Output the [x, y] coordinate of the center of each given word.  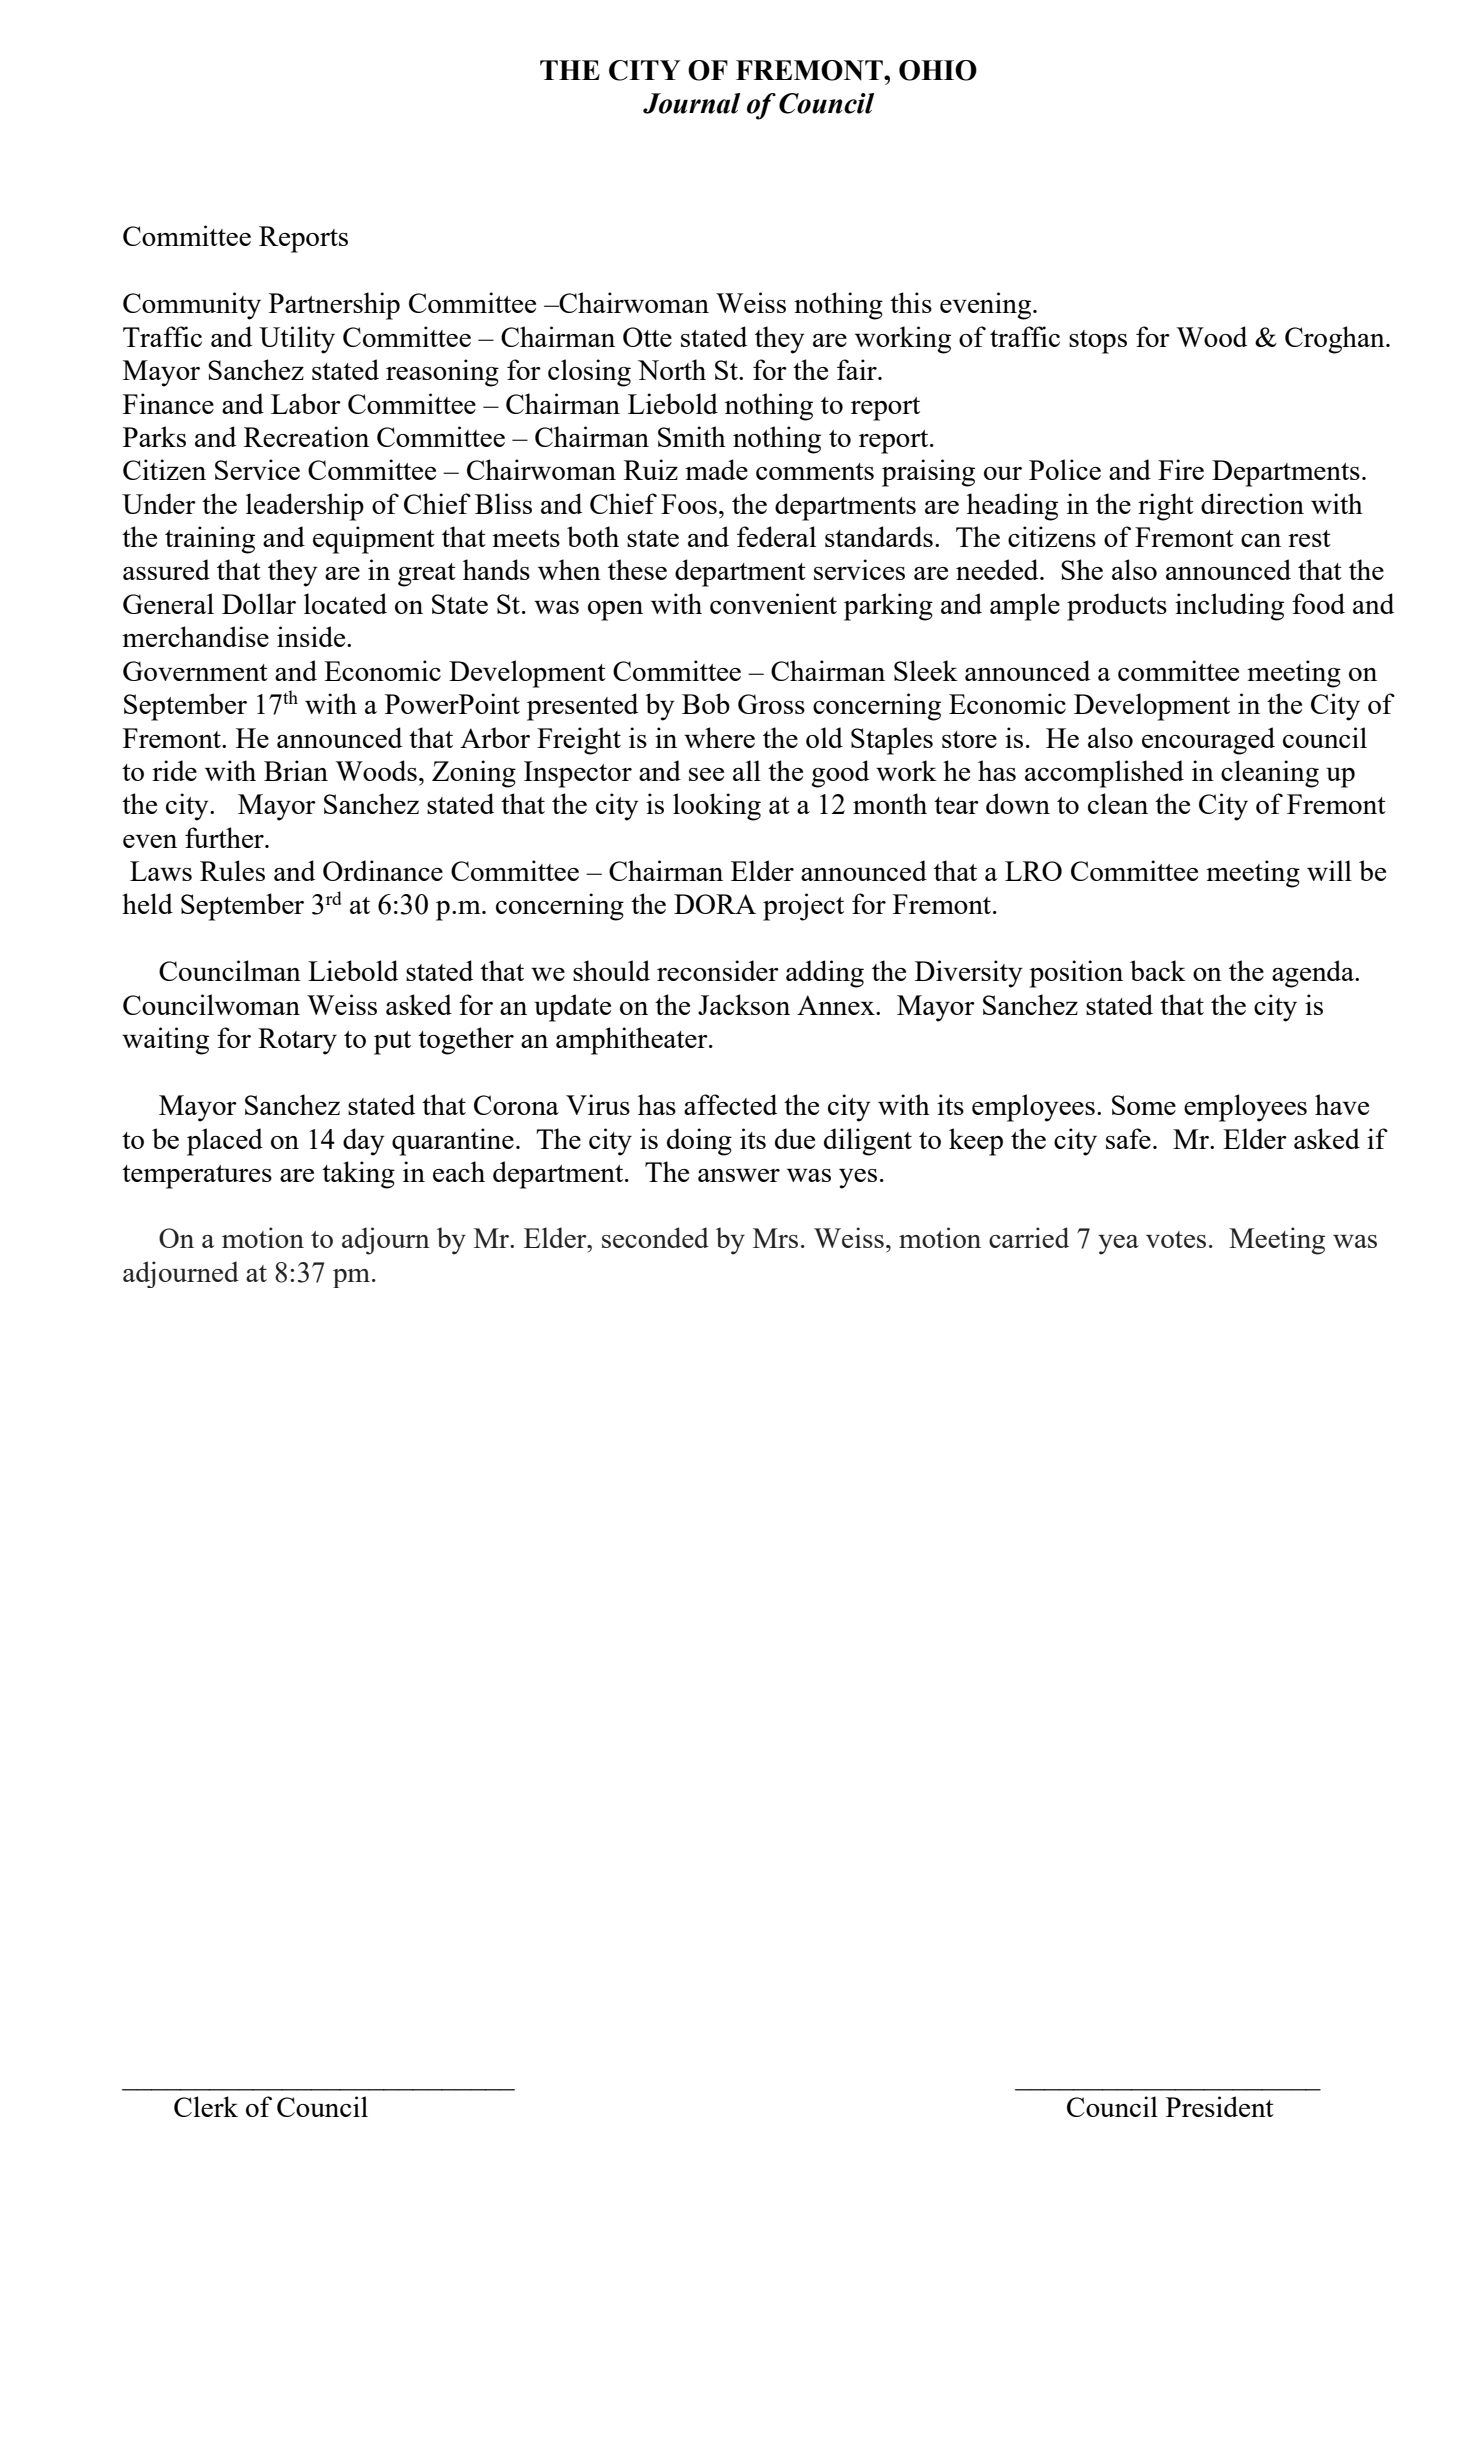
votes [1176, 1239]
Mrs [775, 1238]
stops [1098, 342]
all [747, 770]
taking [358, 1175]
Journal [691, 103]
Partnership [334, 306]
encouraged [1208, 741]
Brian [296, 770]
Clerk [206, 2106]
